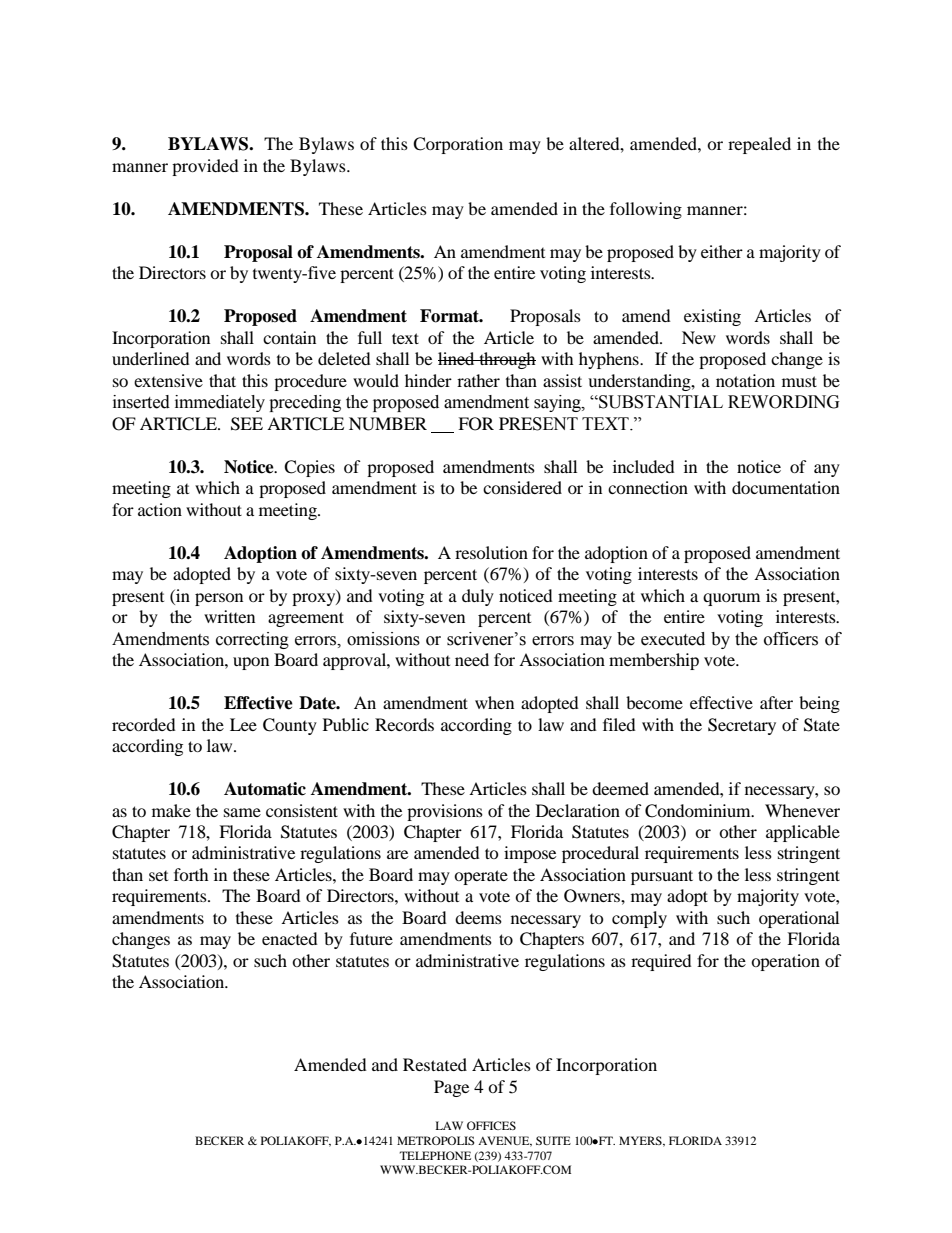 The image size is (952, 1233). What do you see at coordinates (791, 639) in the image?
I see `officers` at bounding box center [791, 639].
